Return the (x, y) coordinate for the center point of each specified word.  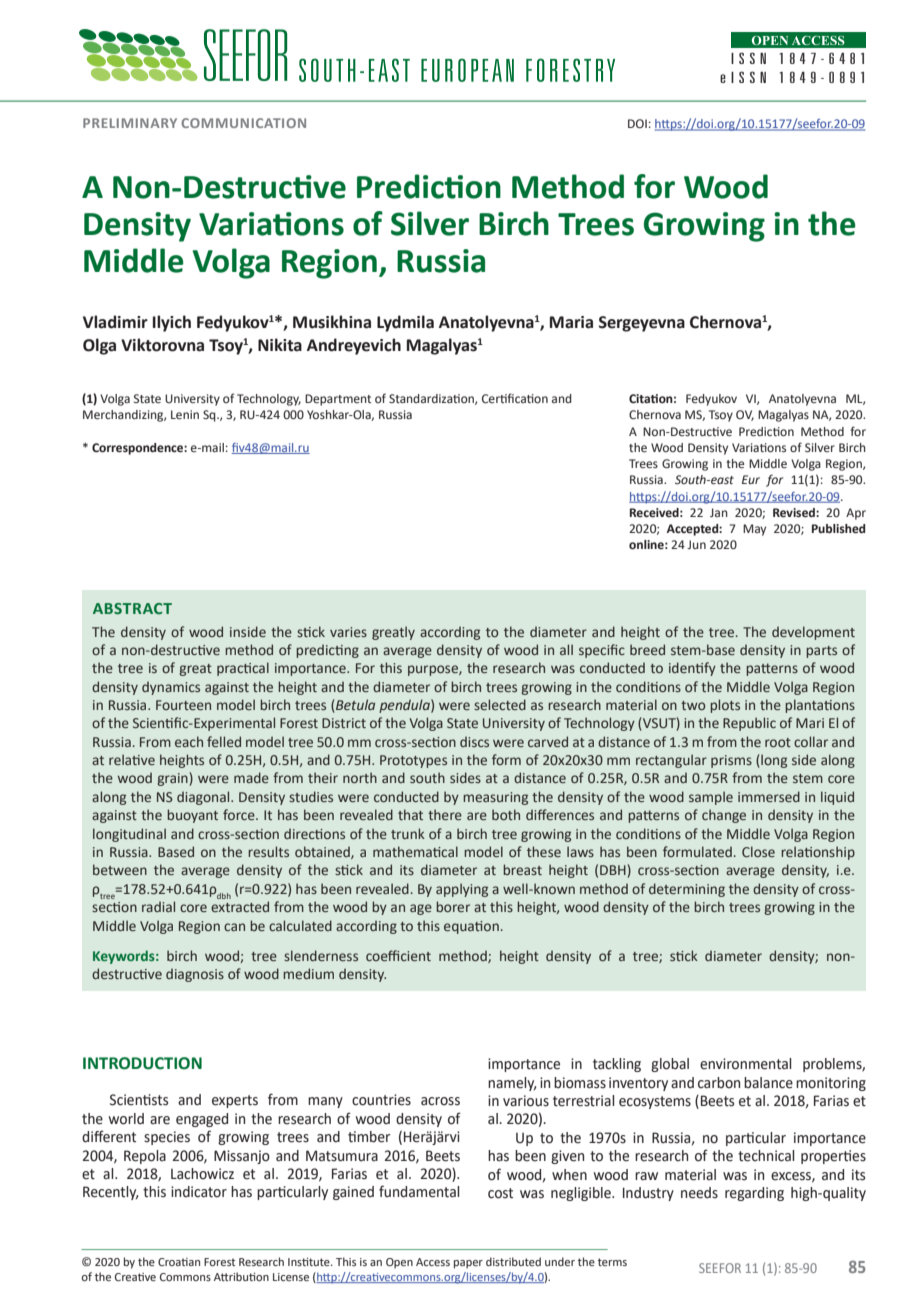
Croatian (179, 1262)
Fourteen (183, 705)
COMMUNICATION (243, 123)
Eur (751, 479)
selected (500, 704)
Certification (515, 398)
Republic (749, 724)
